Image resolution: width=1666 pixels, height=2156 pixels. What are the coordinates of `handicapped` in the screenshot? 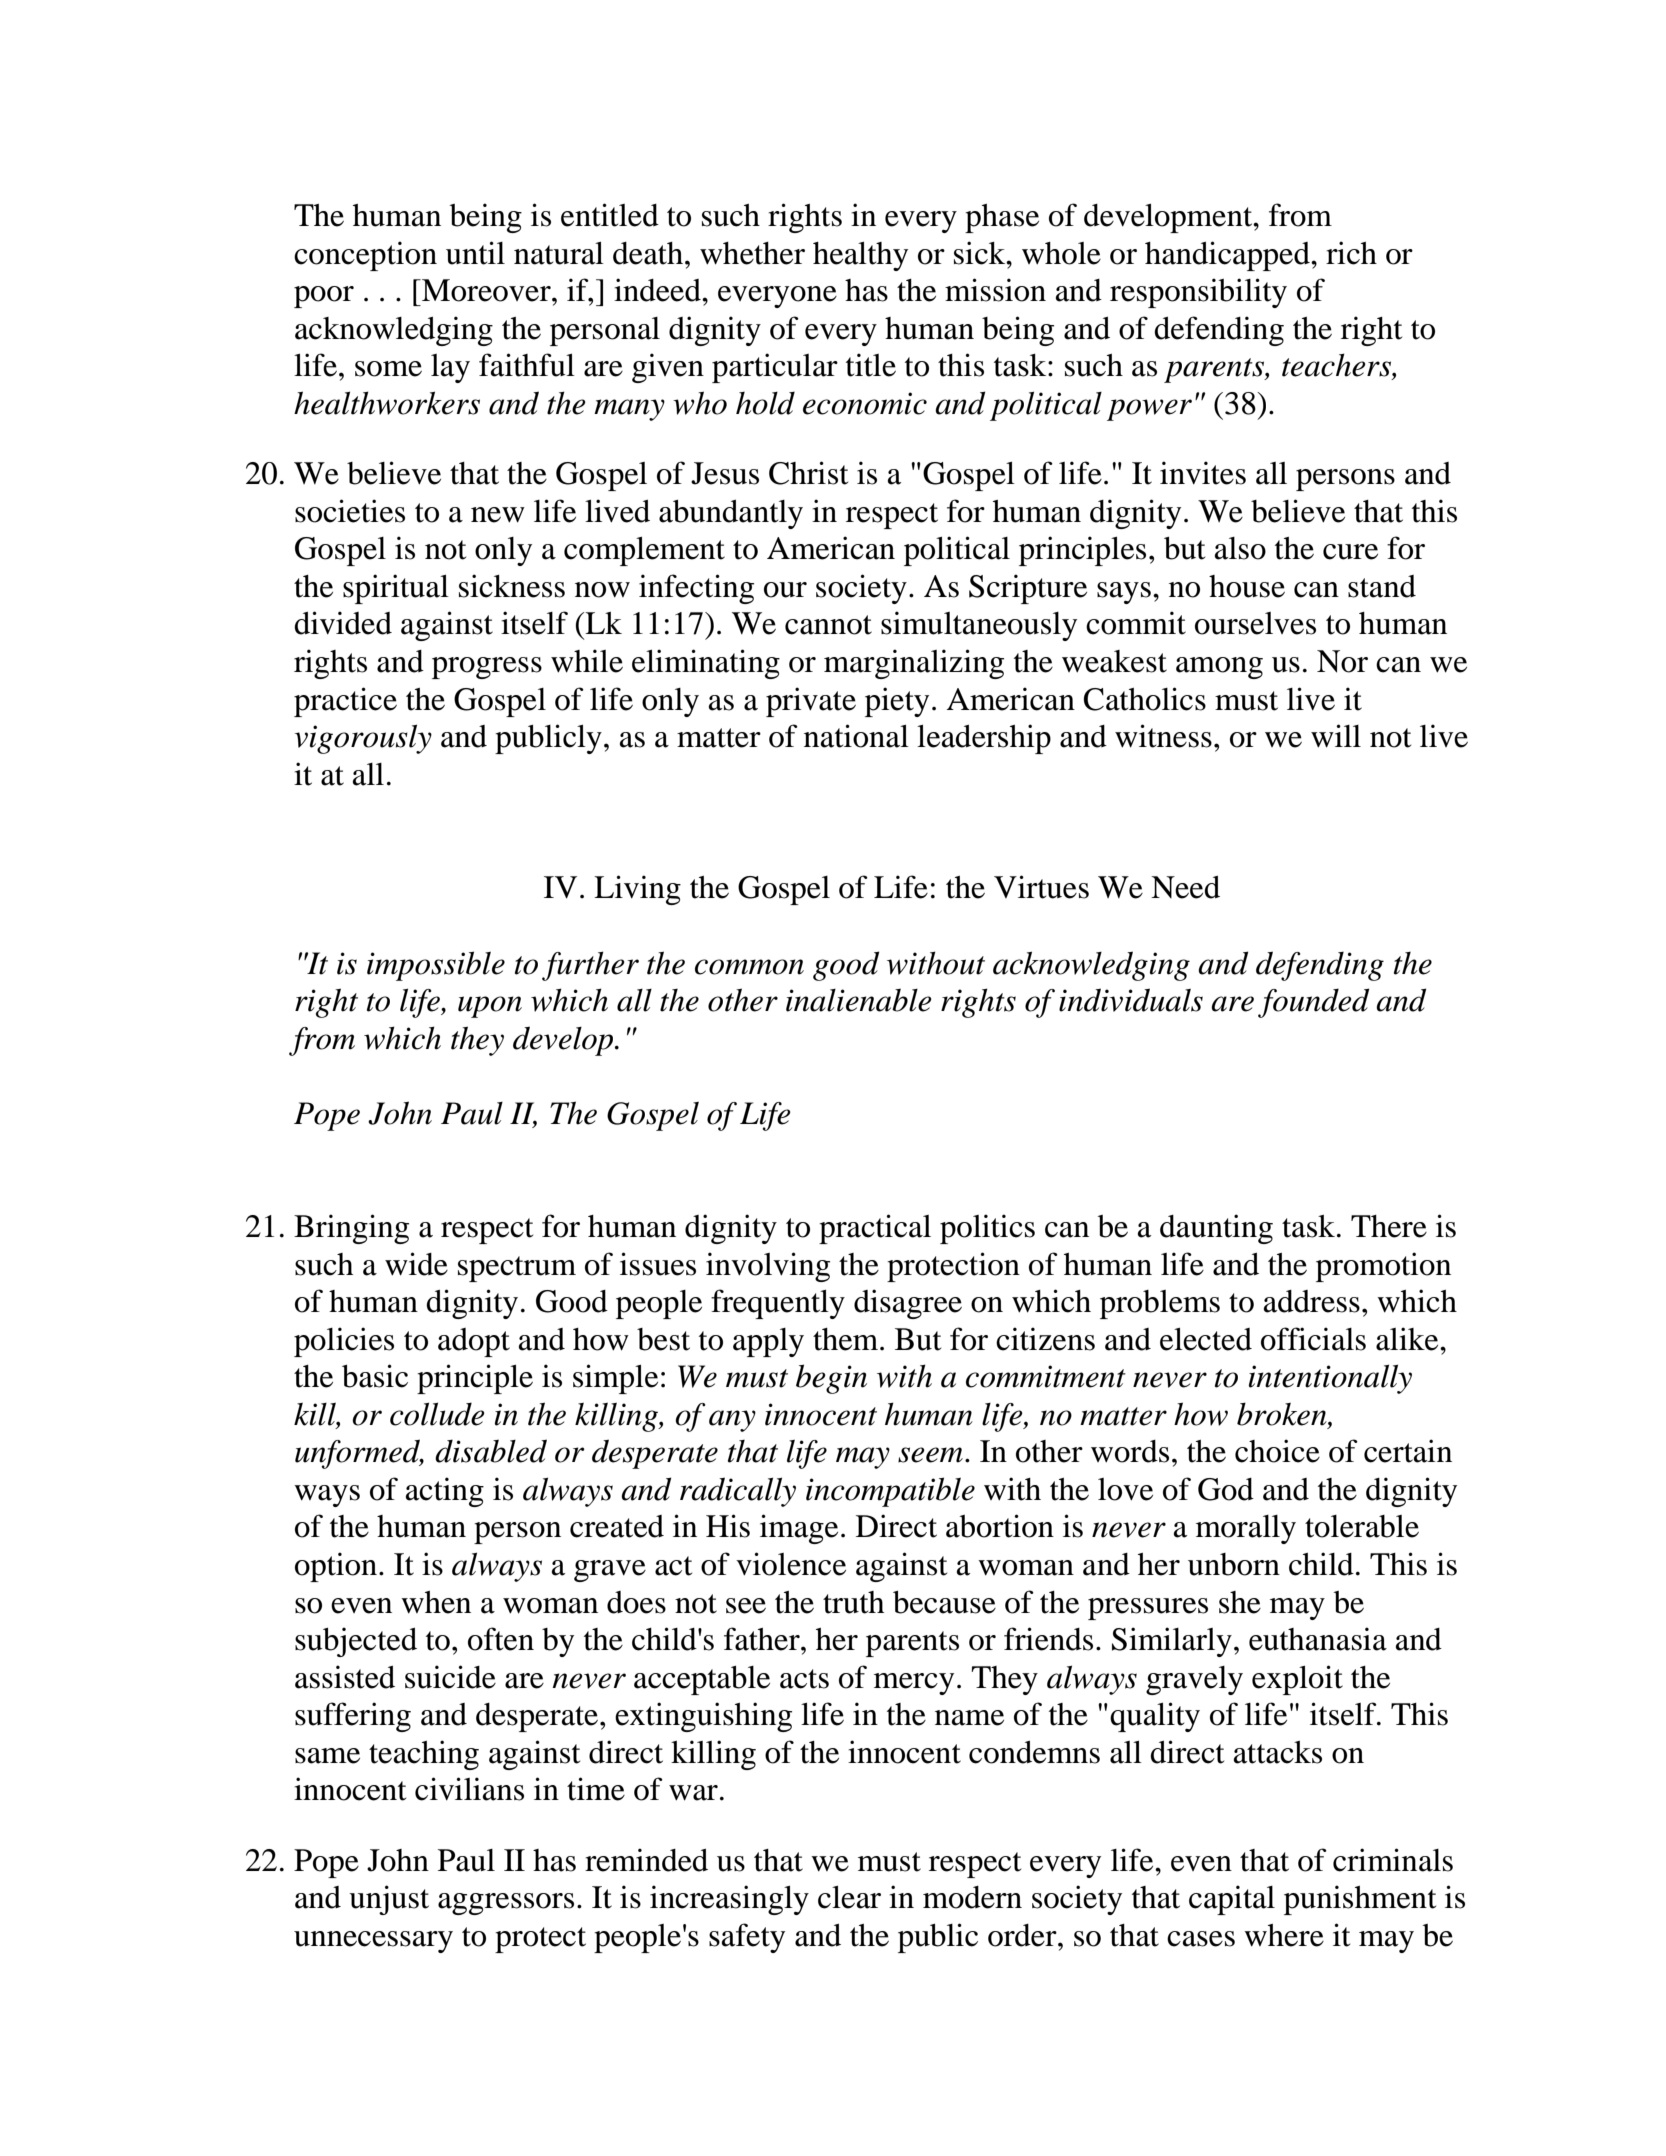 It's located at (1228, 256).
